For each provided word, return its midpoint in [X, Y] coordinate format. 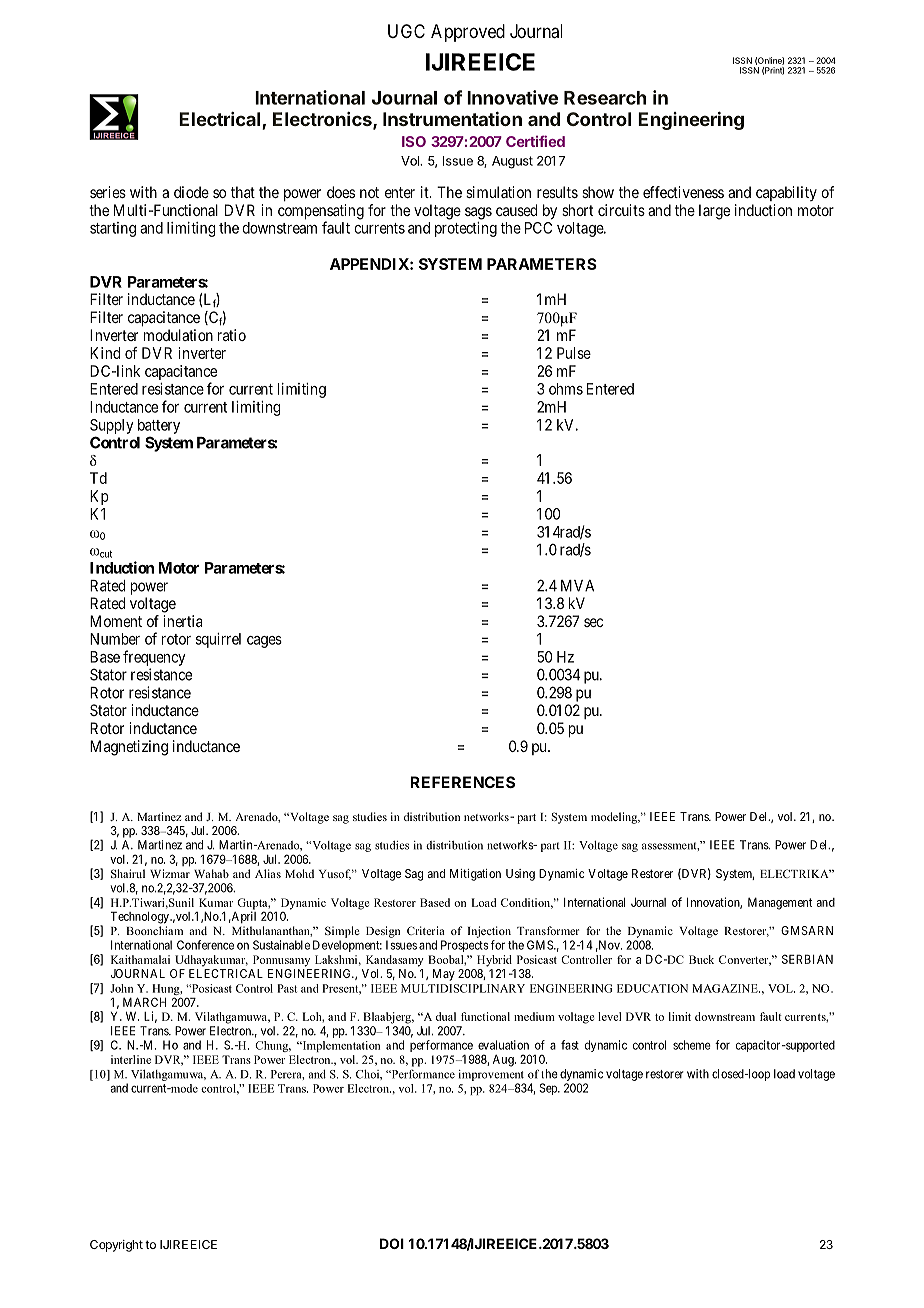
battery [159, 426]
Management [780, 903]
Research [605, 98]
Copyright [116, 1246]
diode [191, 192]
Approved [468, 33]
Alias [268, 873]
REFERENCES [462, 782]
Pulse [574, 353]
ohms [566, 389]
